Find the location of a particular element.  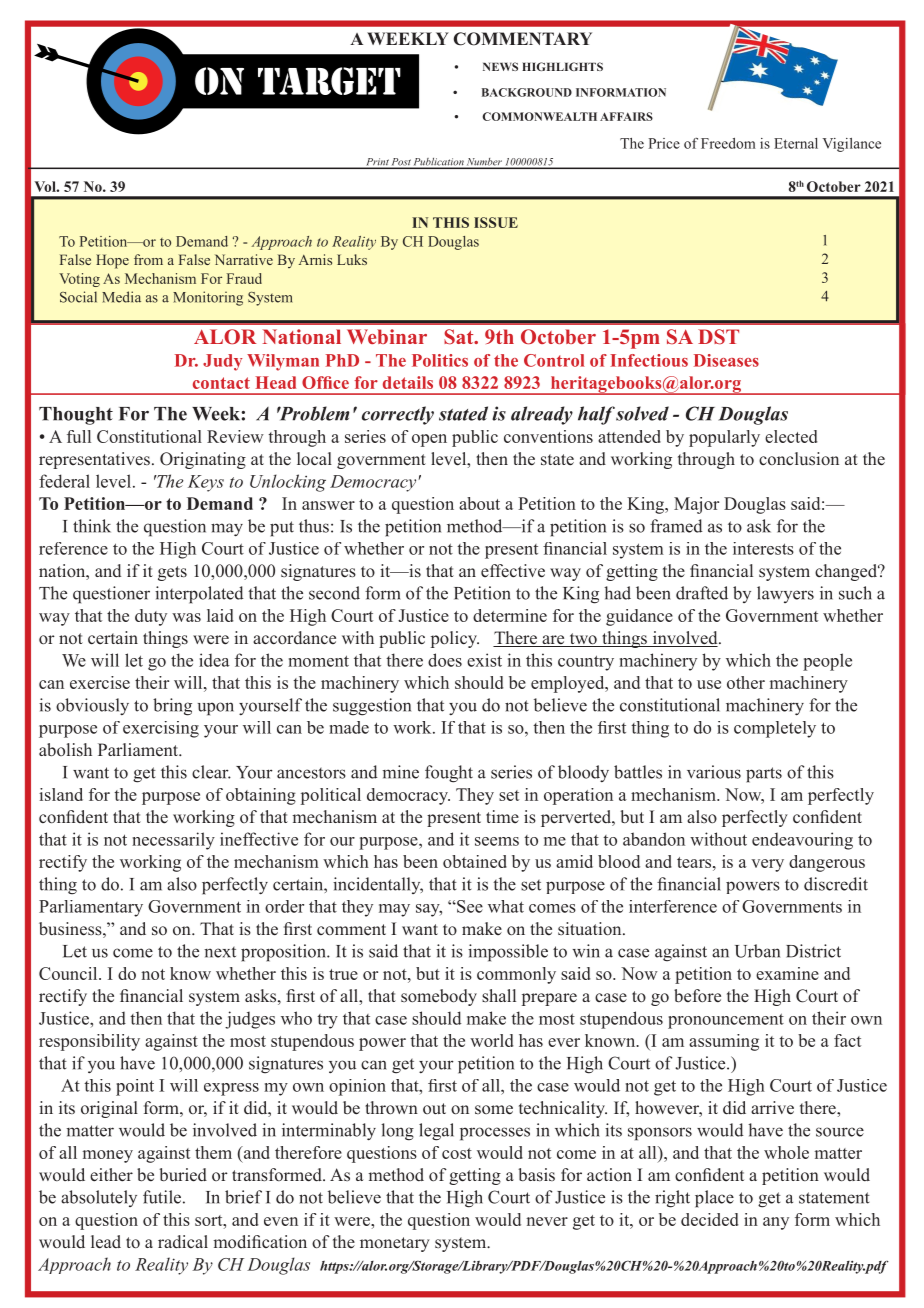

NEWS is located at coordinates (500, 66).
